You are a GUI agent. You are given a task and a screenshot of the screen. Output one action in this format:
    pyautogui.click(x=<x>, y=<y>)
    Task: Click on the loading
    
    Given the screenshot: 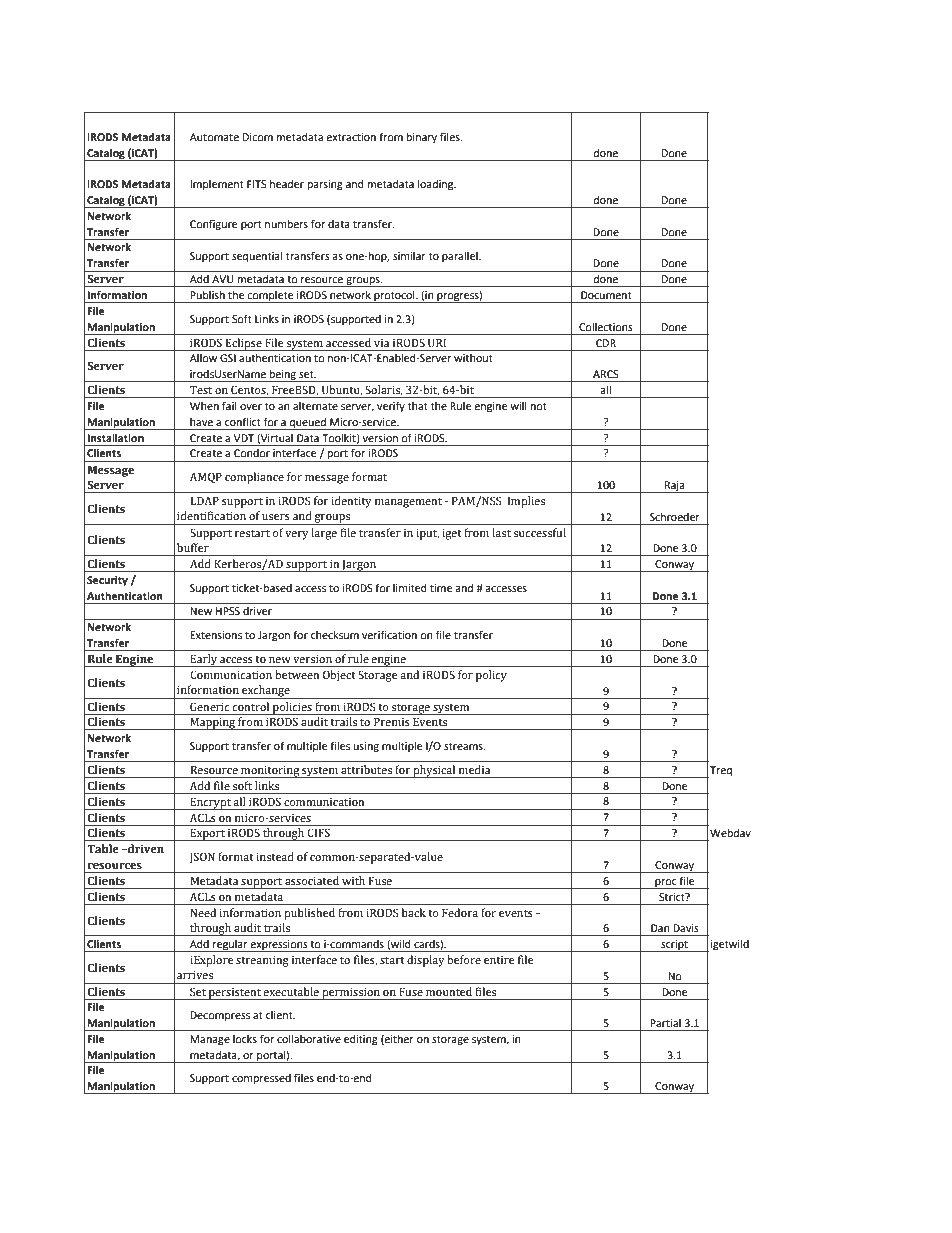 What is the action you would take?
    pyautogui.click(x=437, y=185)
